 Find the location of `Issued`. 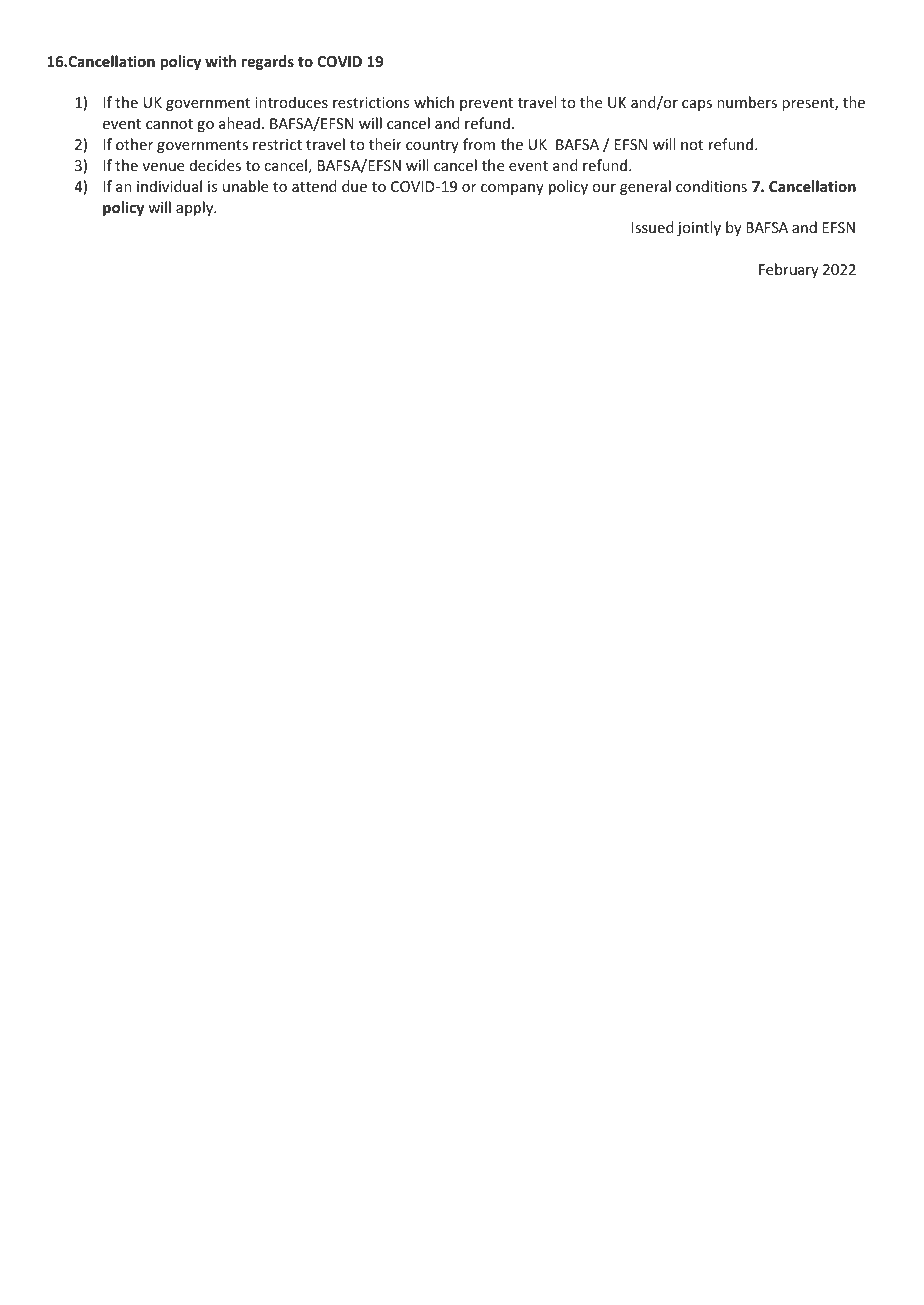

Issued is located at coordinates (652, 227).
